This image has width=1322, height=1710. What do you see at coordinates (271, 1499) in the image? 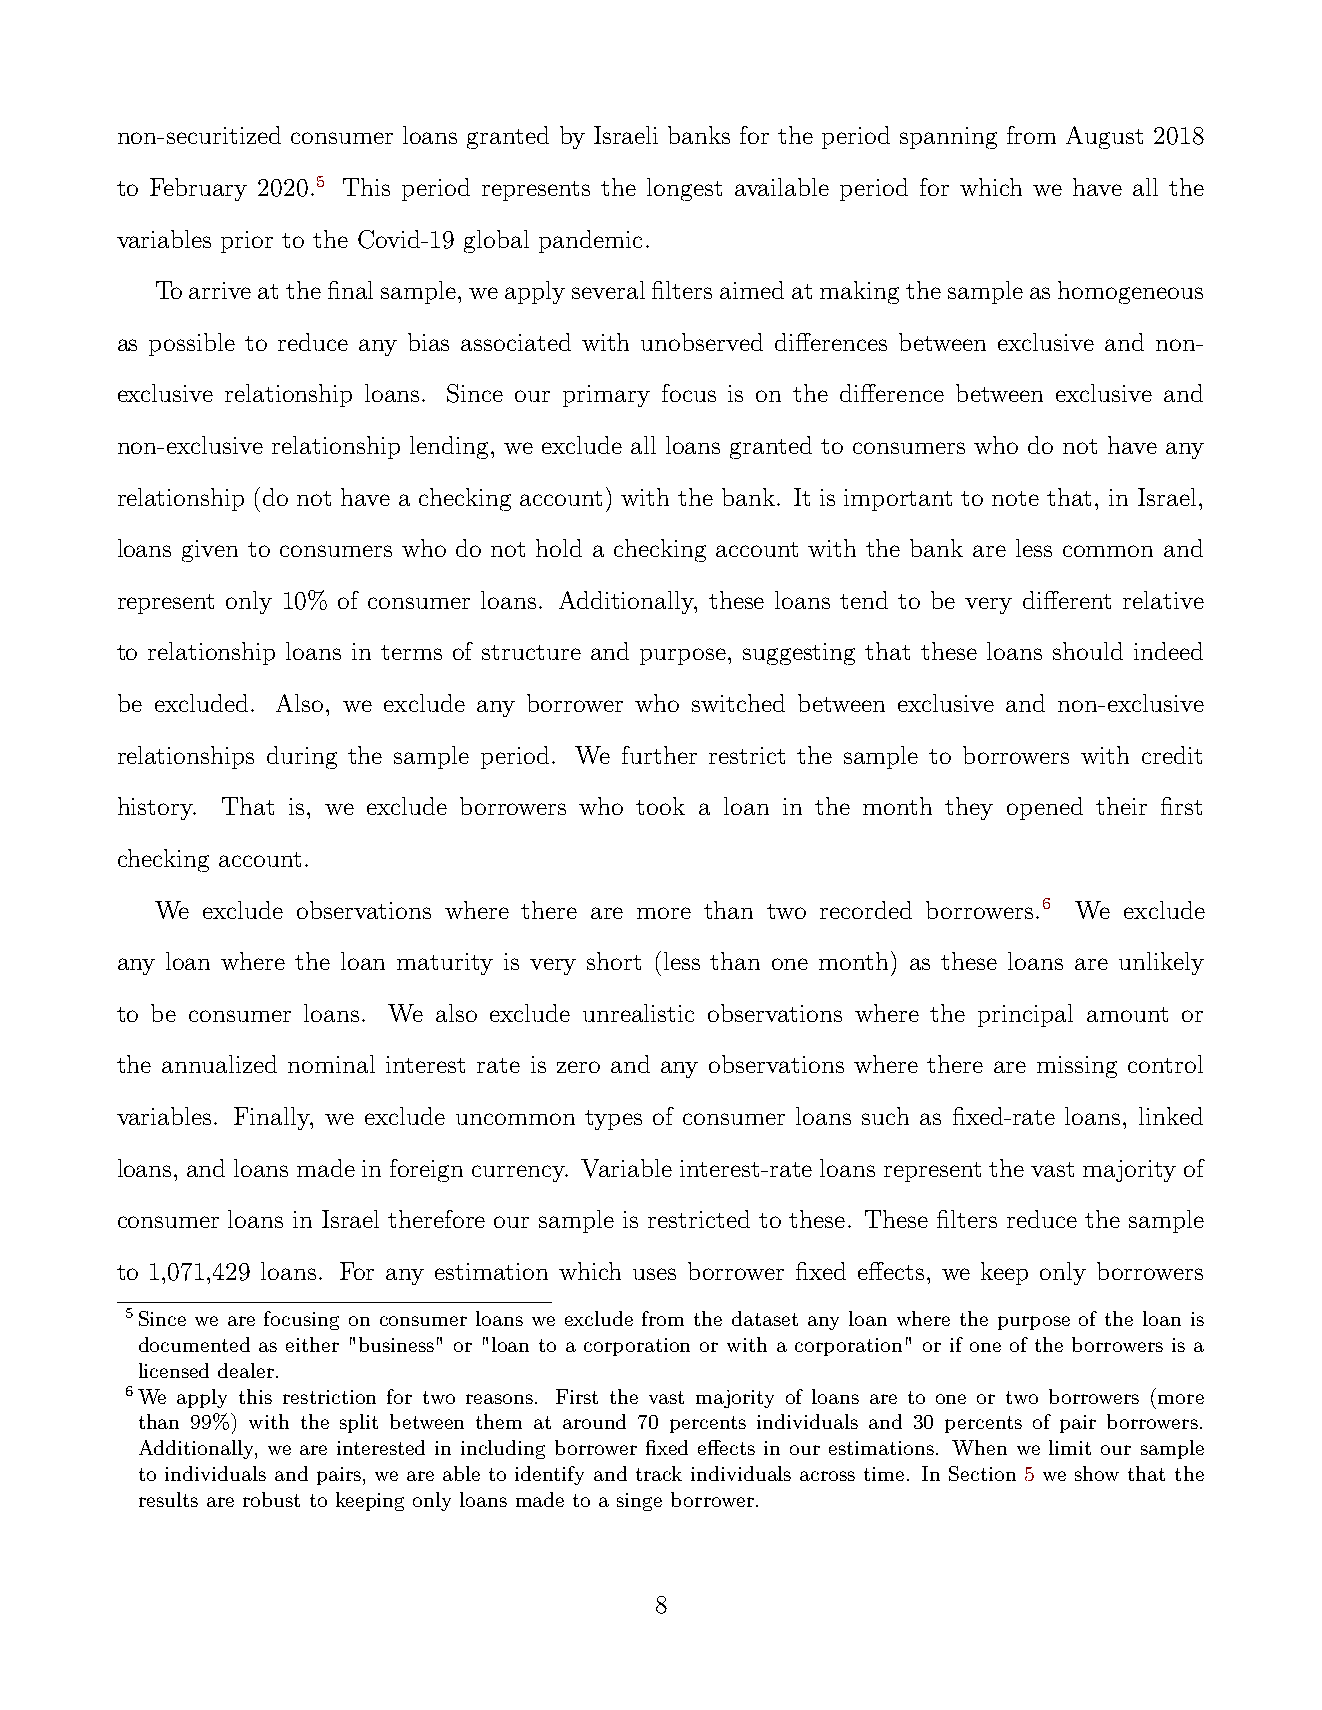
I see `robust` at bounding box center [271, 1499].
